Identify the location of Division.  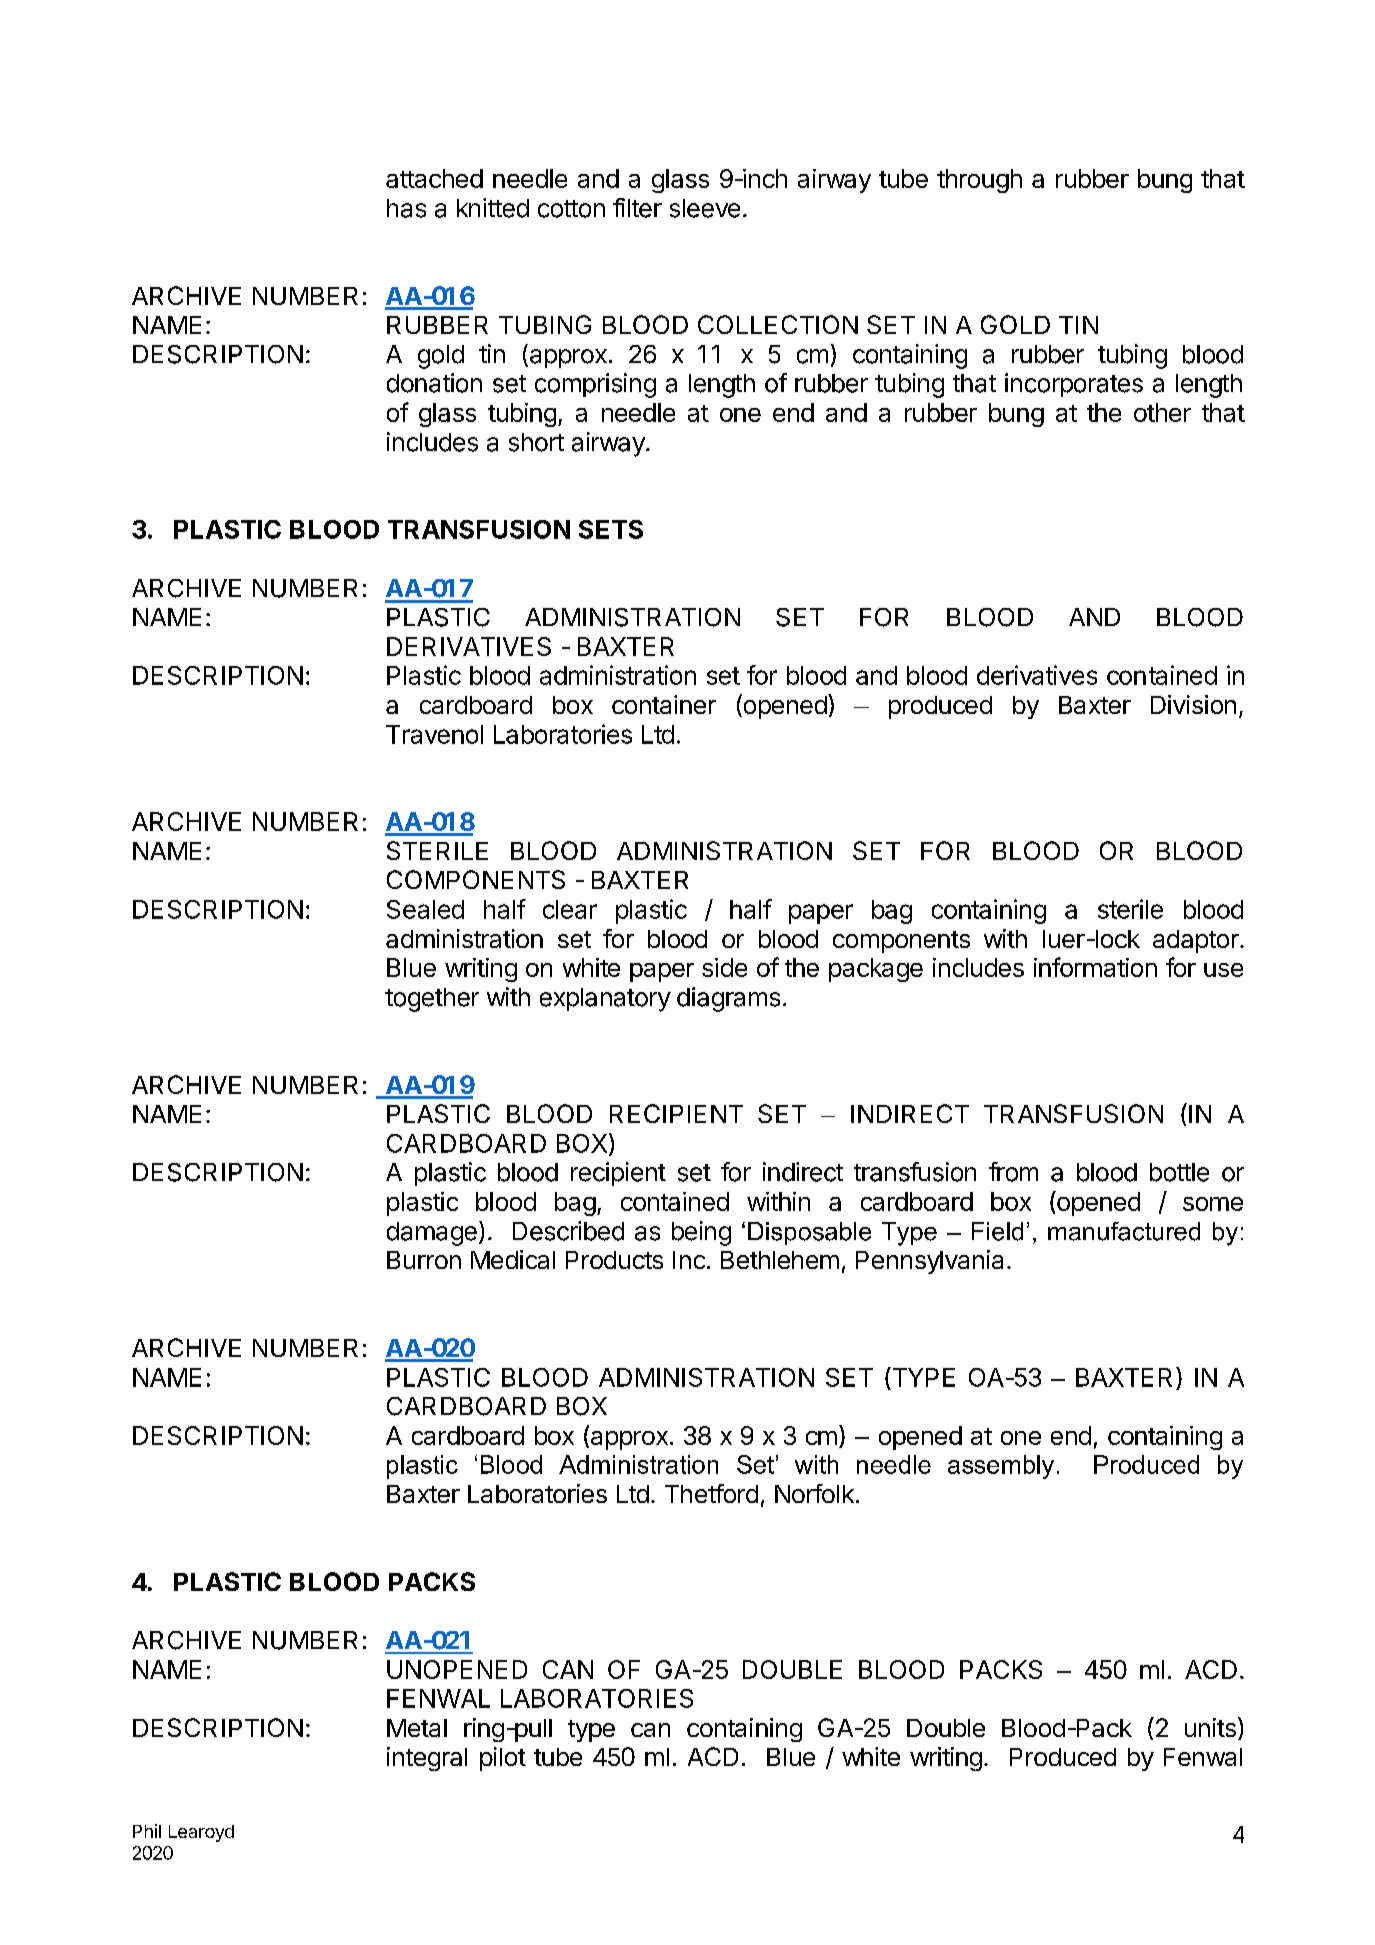
(1193, 704).
